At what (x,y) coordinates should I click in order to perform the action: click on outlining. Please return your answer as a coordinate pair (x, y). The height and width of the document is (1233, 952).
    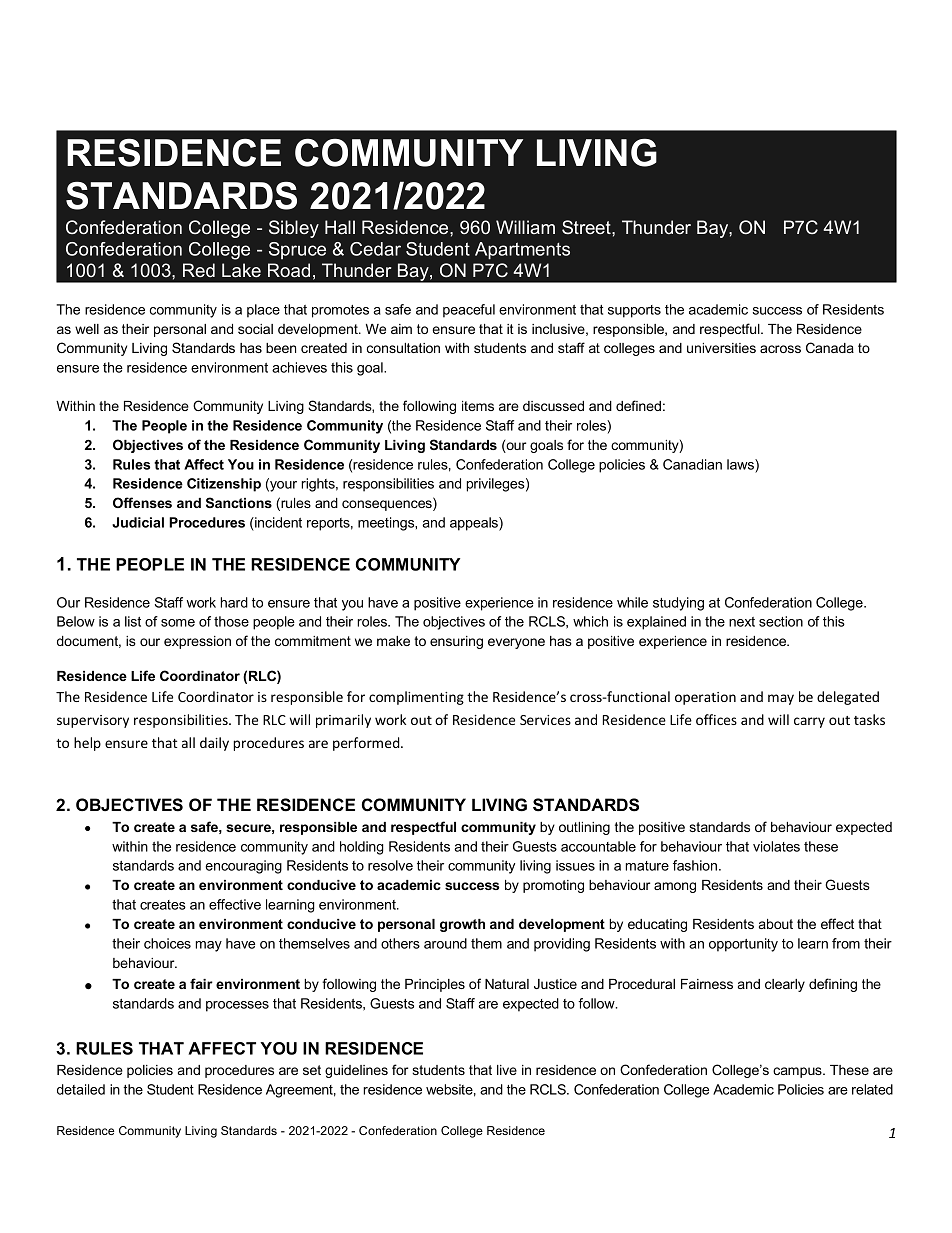
    Looking at the image, I should click on (584, 828).
